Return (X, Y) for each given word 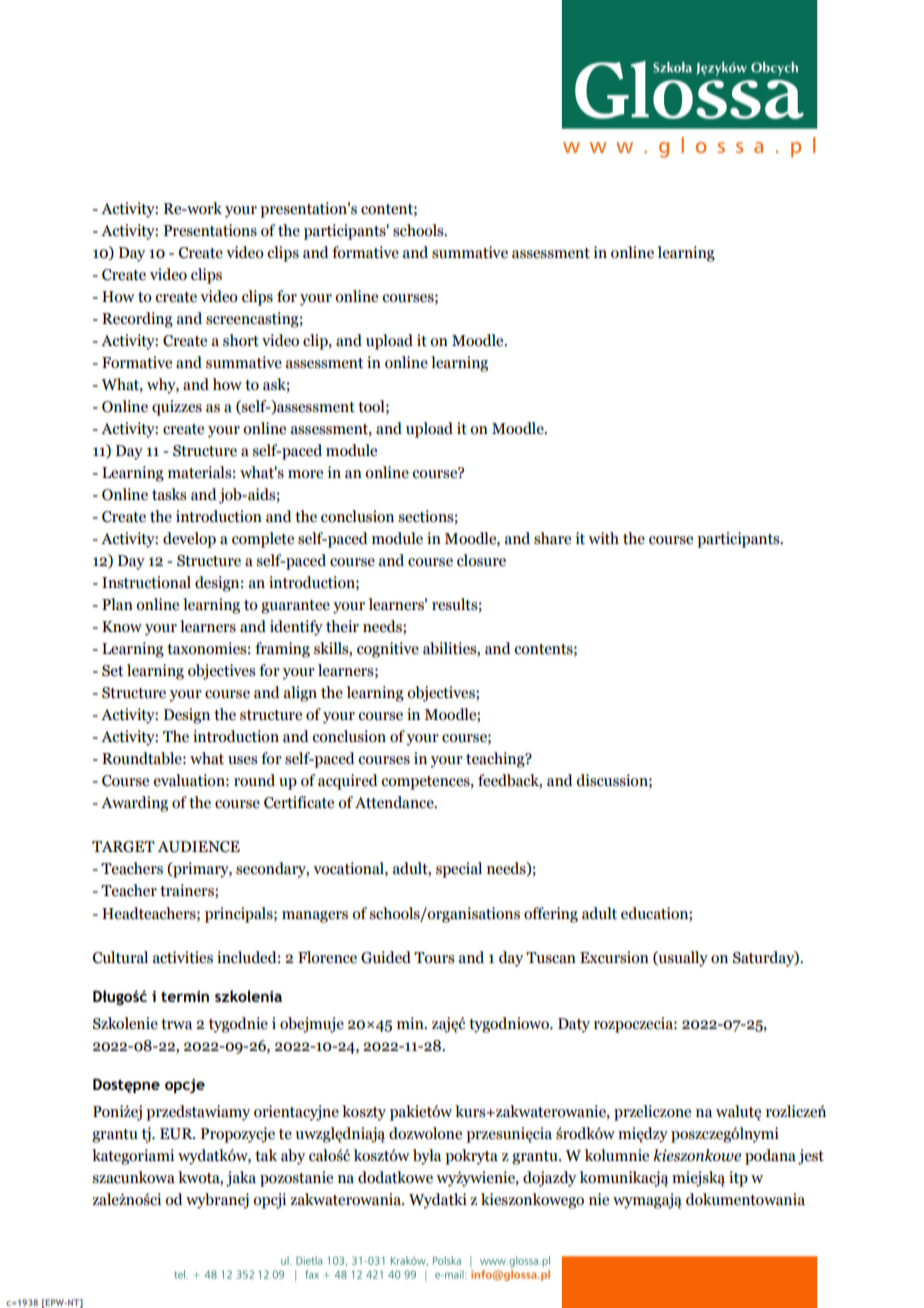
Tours (434, 958)
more (305, 474)
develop (189, 540)
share (552, 538)
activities (183, 957)
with (603, 538)
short (241, 340)
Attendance (395, 802)
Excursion (614, 957)
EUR (177, 1134)
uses (243, 760)
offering (551, 915)
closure (481, 560)
